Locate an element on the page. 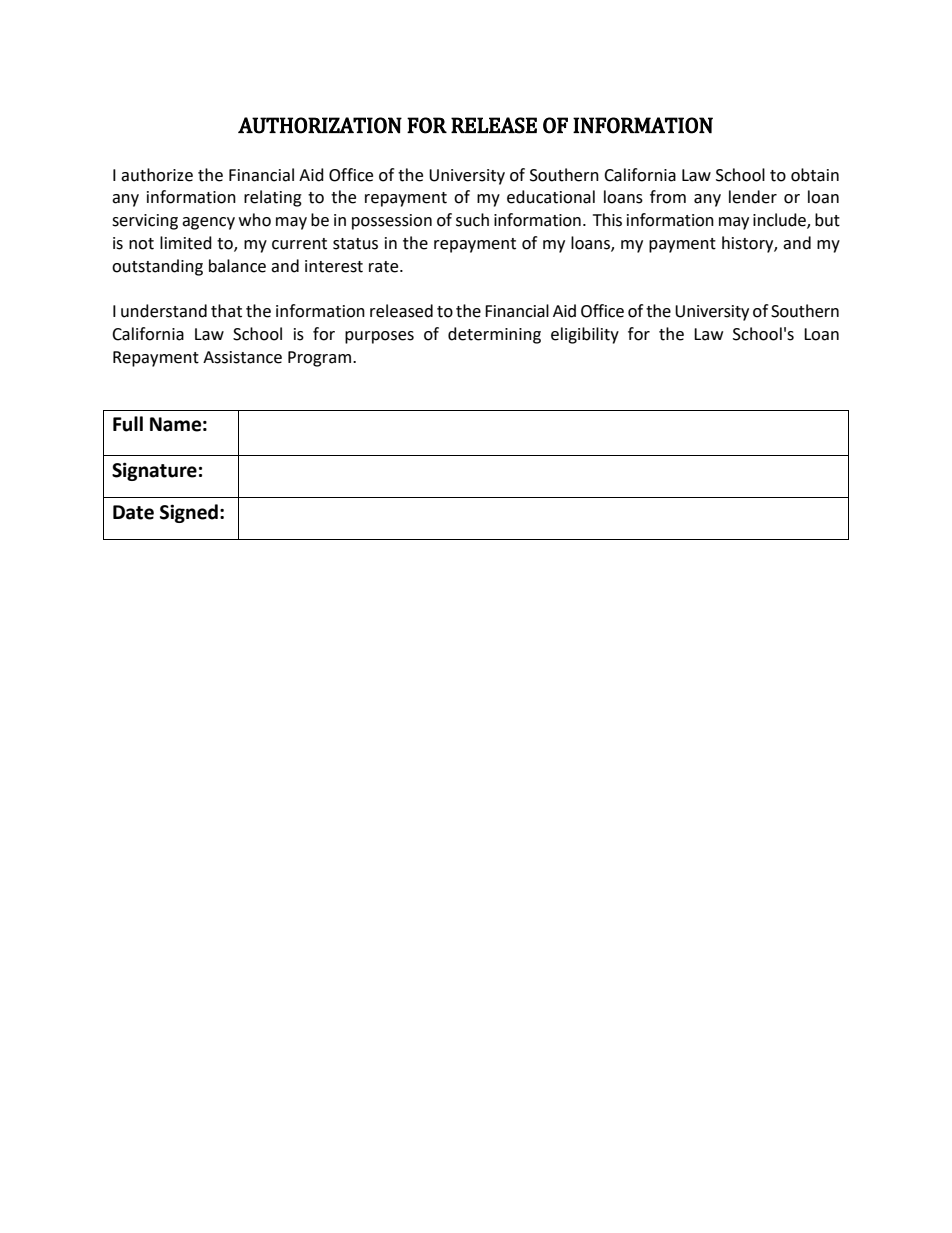  eligibility is located at coordinates (585, 335).
